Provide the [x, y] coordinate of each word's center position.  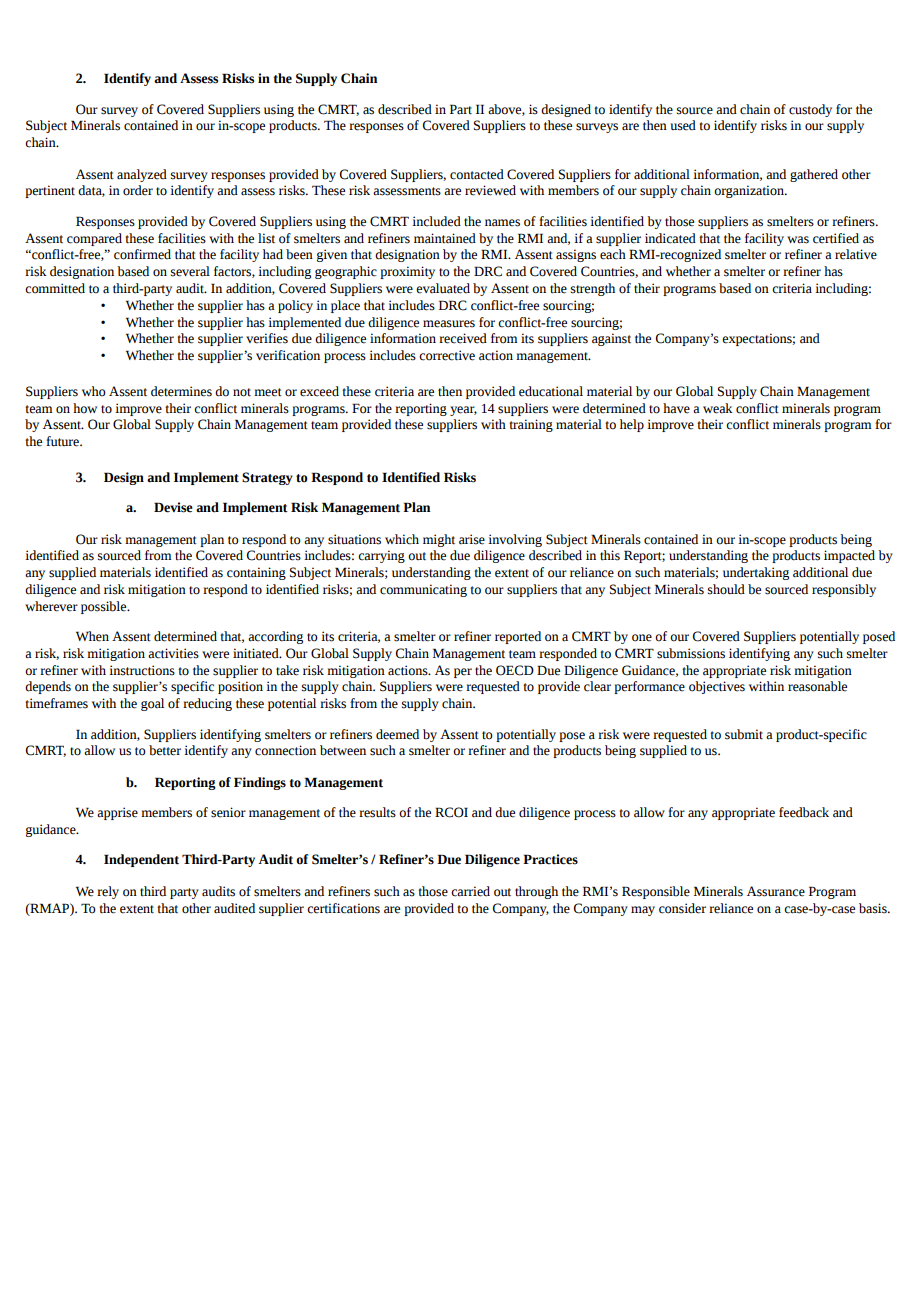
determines [181, 391]
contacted [477, 174]
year [463, 411]
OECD [515, 670]
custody [810, 110]
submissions [691, 653]
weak [718, 408]
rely [108, 892]
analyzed [142, 175]
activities [173, 653]
